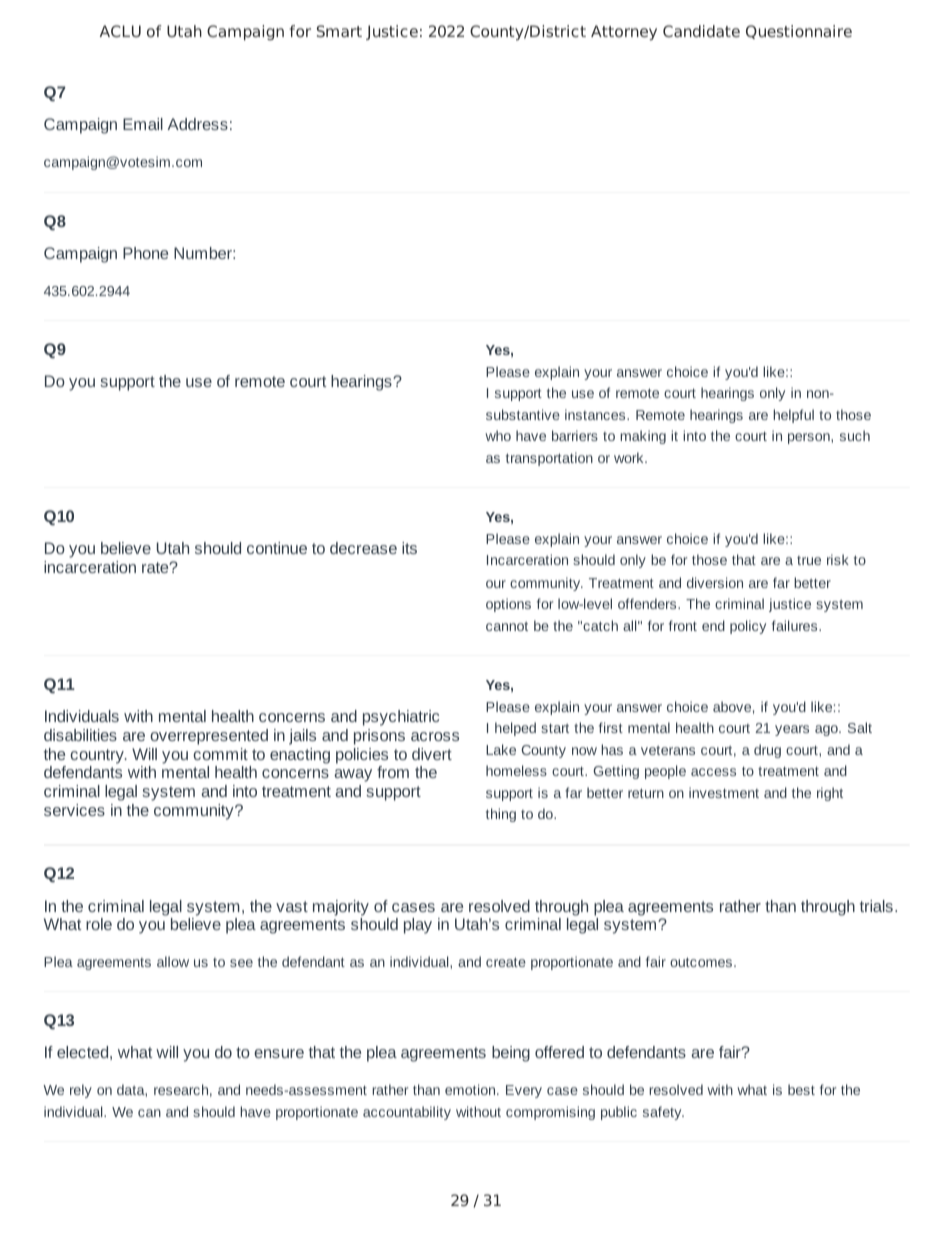  Describe the element at coordinates (120, 31) in the page. I see `ACLU` at that location.
